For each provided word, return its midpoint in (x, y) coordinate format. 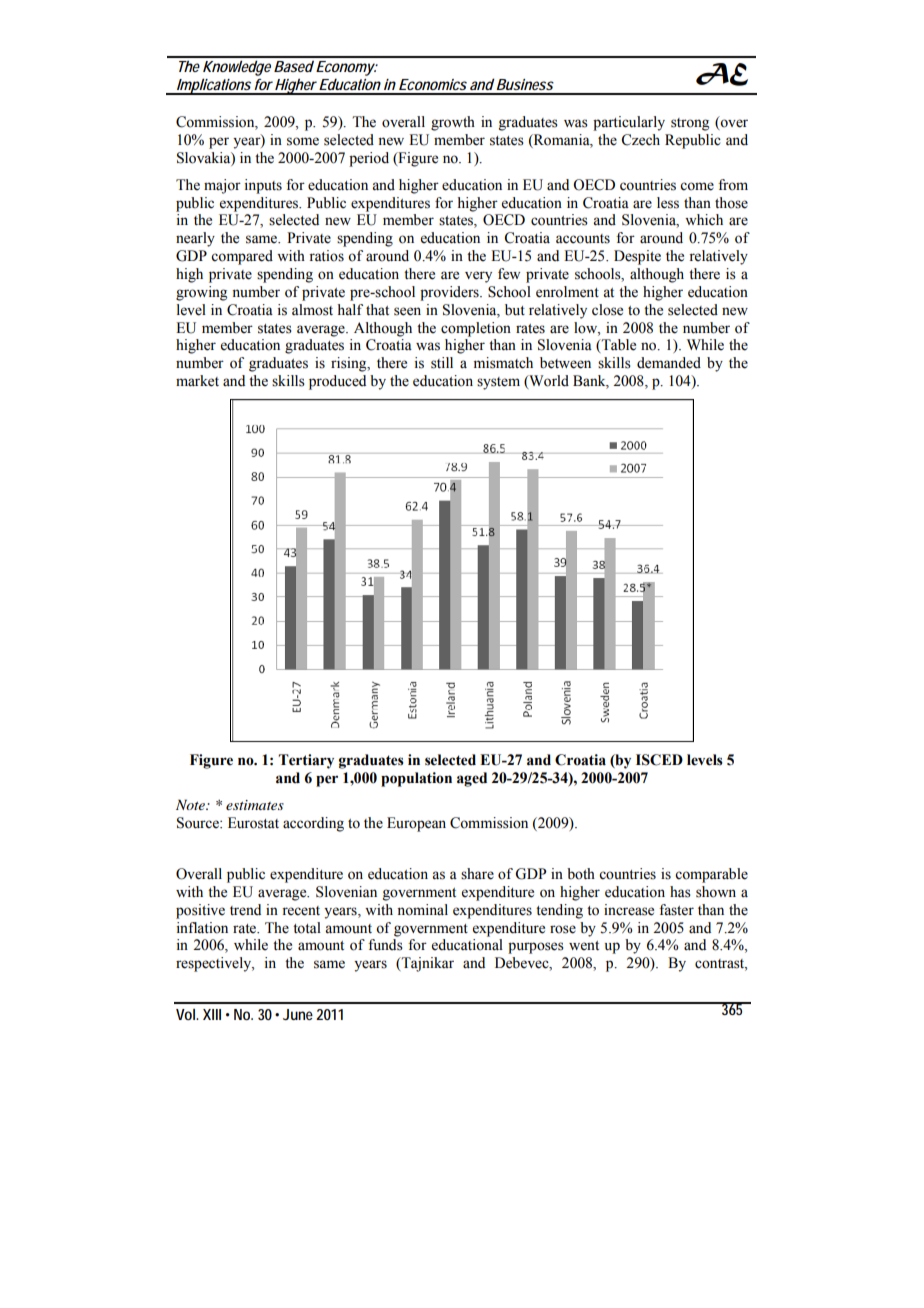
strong (690, 124)
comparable (711, 875)
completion (476, 329)
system (498, 383)
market (197, 381)
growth (453, 123)
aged (472, 779)
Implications (214, 86)
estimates (255, 805)
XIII (212, 1014)
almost (312, 310)
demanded (669, 363)
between (565, 363)
